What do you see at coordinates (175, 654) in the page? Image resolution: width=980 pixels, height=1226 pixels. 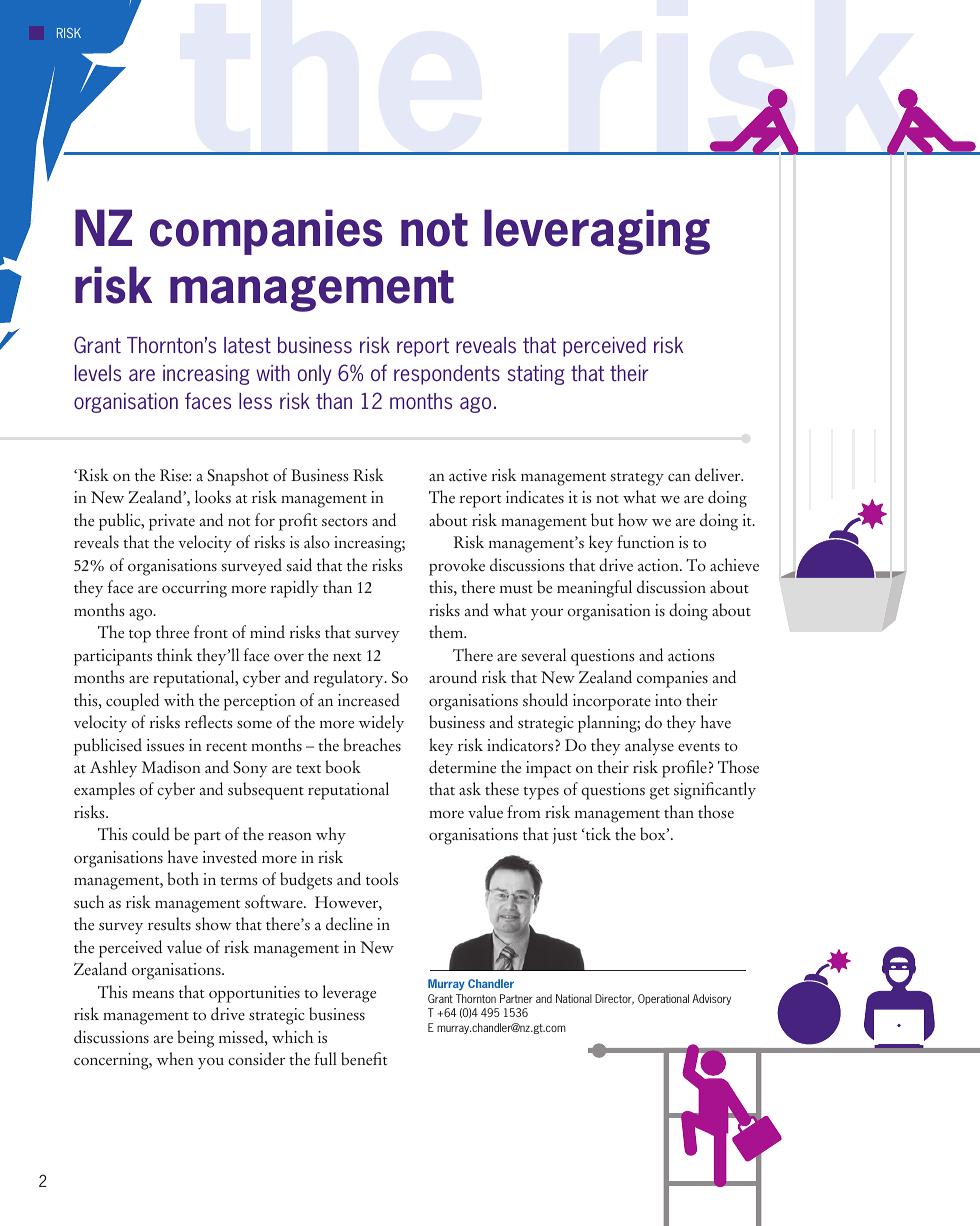 I see `think` at bounding box center [175, 654].
